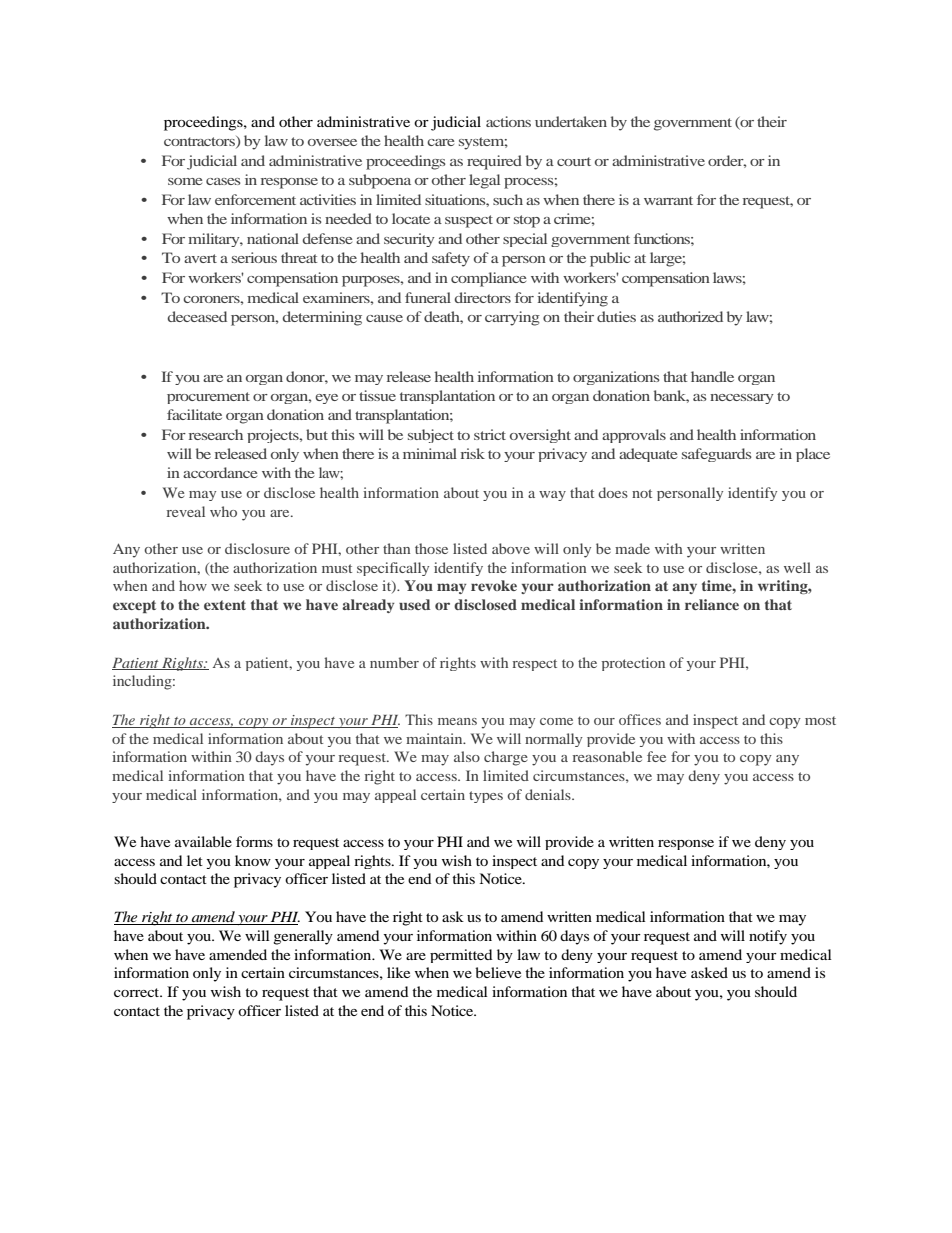 This screenshot has width=952, height=1233. Describe the element at coordinates (512, 318) in the screenshot. I see `carrying` at that location.
